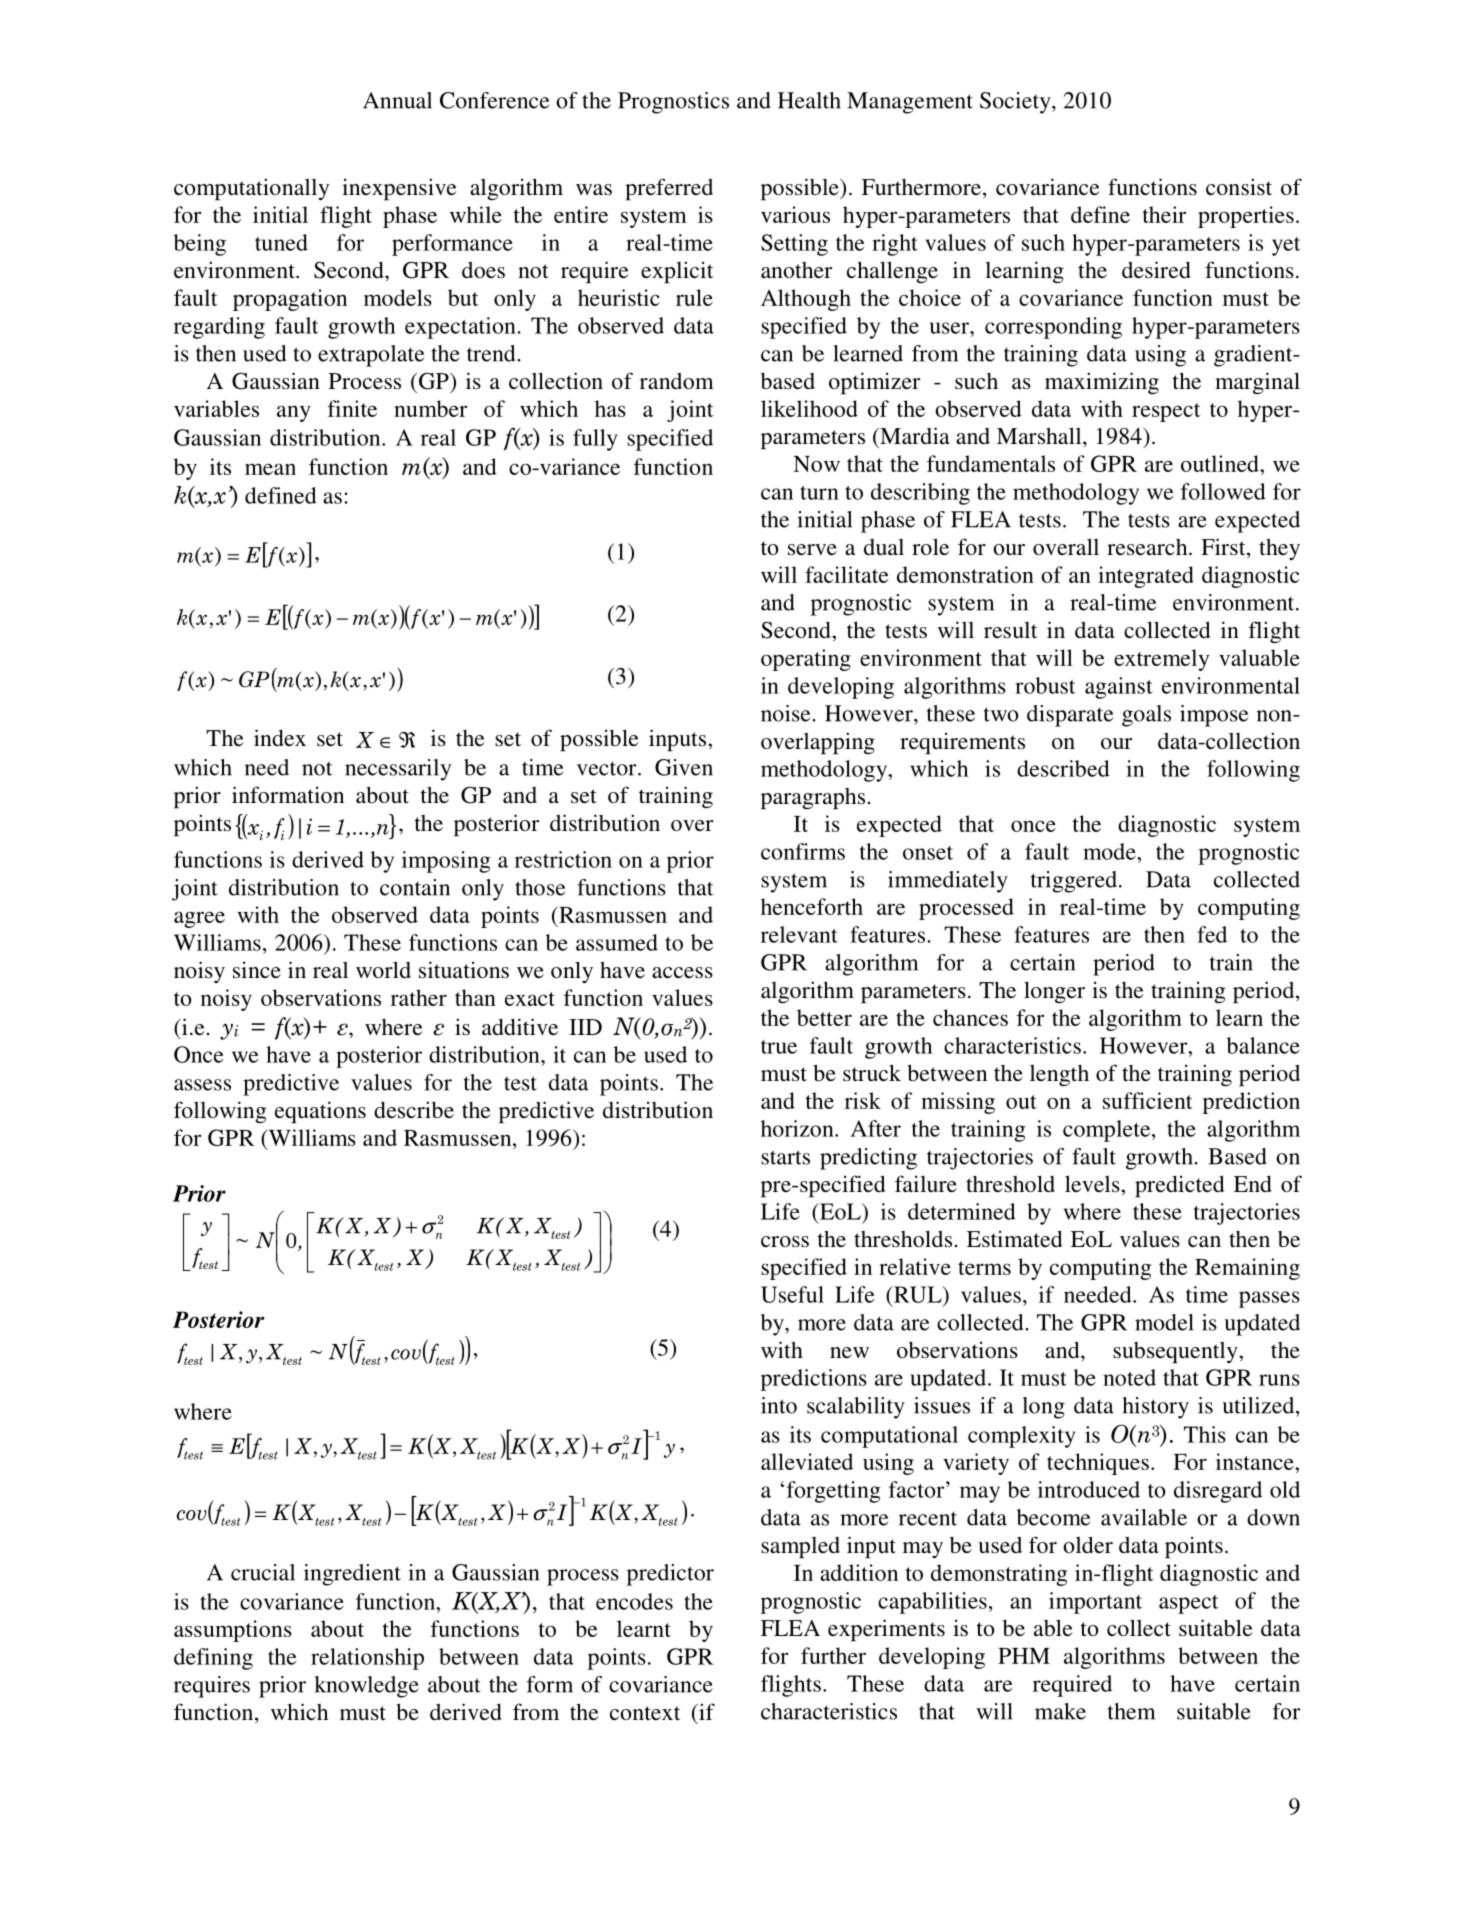  Describe the element at coordinates (399, 189) in the screenshot. I see `inexpensive` at that location.
